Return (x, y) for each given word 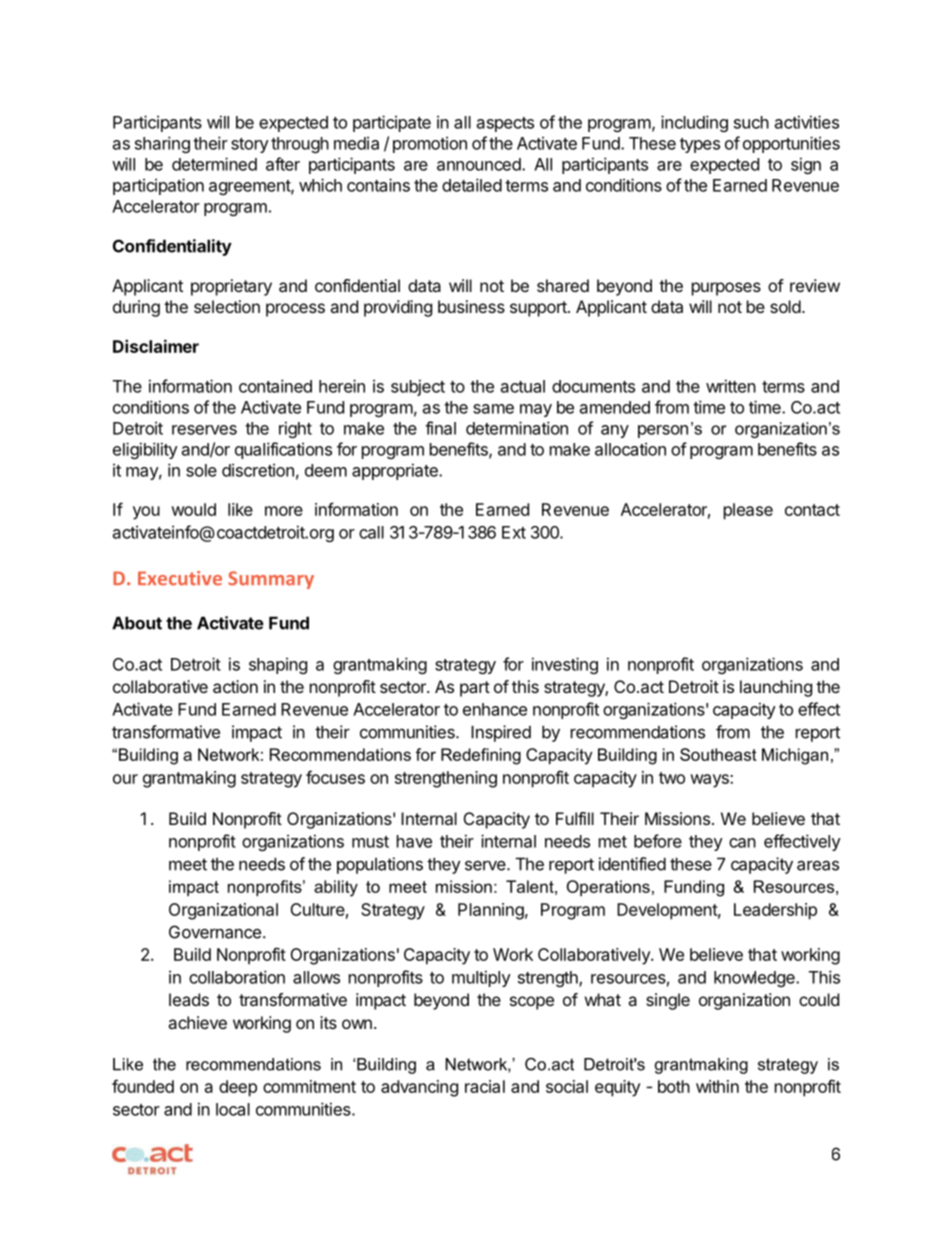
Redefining (481, 756)
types (700, 145)
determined (214, 164)
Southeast (718, 754)
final (440, 428)
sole (201, 470)
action (235, 686)
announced (480, 164)
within (717, 1086)
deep (238, 1088)
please (748, 511)
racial (485, 1086)
